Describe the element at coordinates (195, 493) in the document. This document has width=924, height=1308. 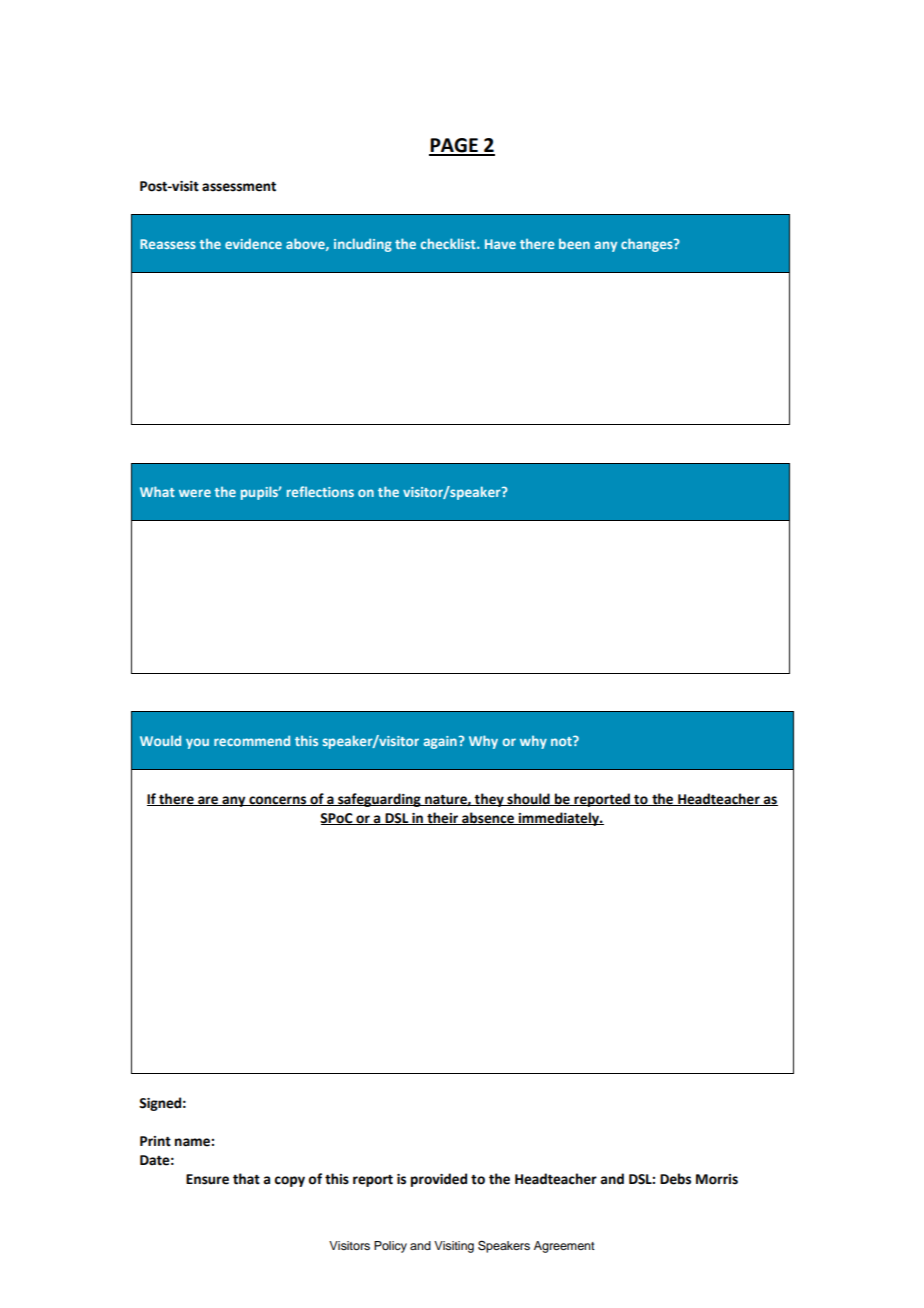
I see `were` at that location.
